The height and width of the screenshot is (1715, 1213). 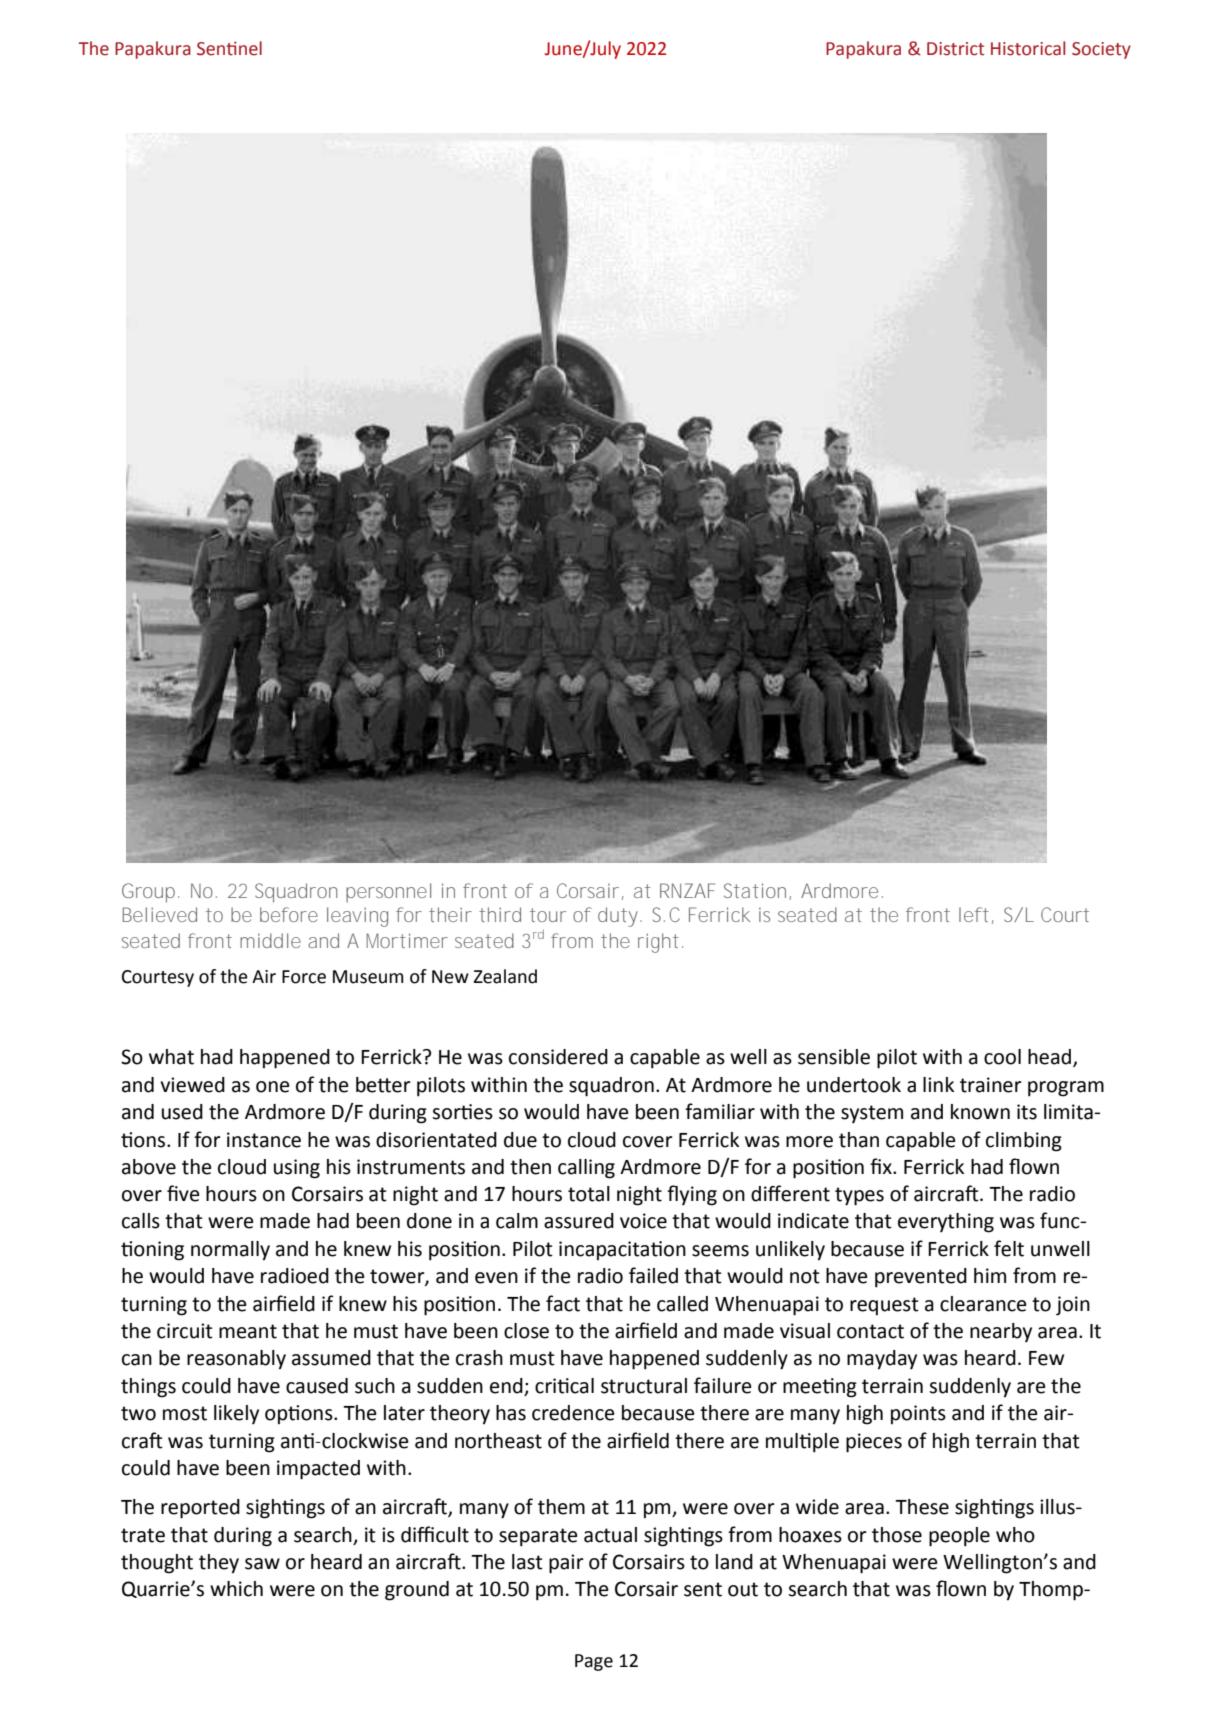 I want to click on Page, so click(x=594, y=1662).
